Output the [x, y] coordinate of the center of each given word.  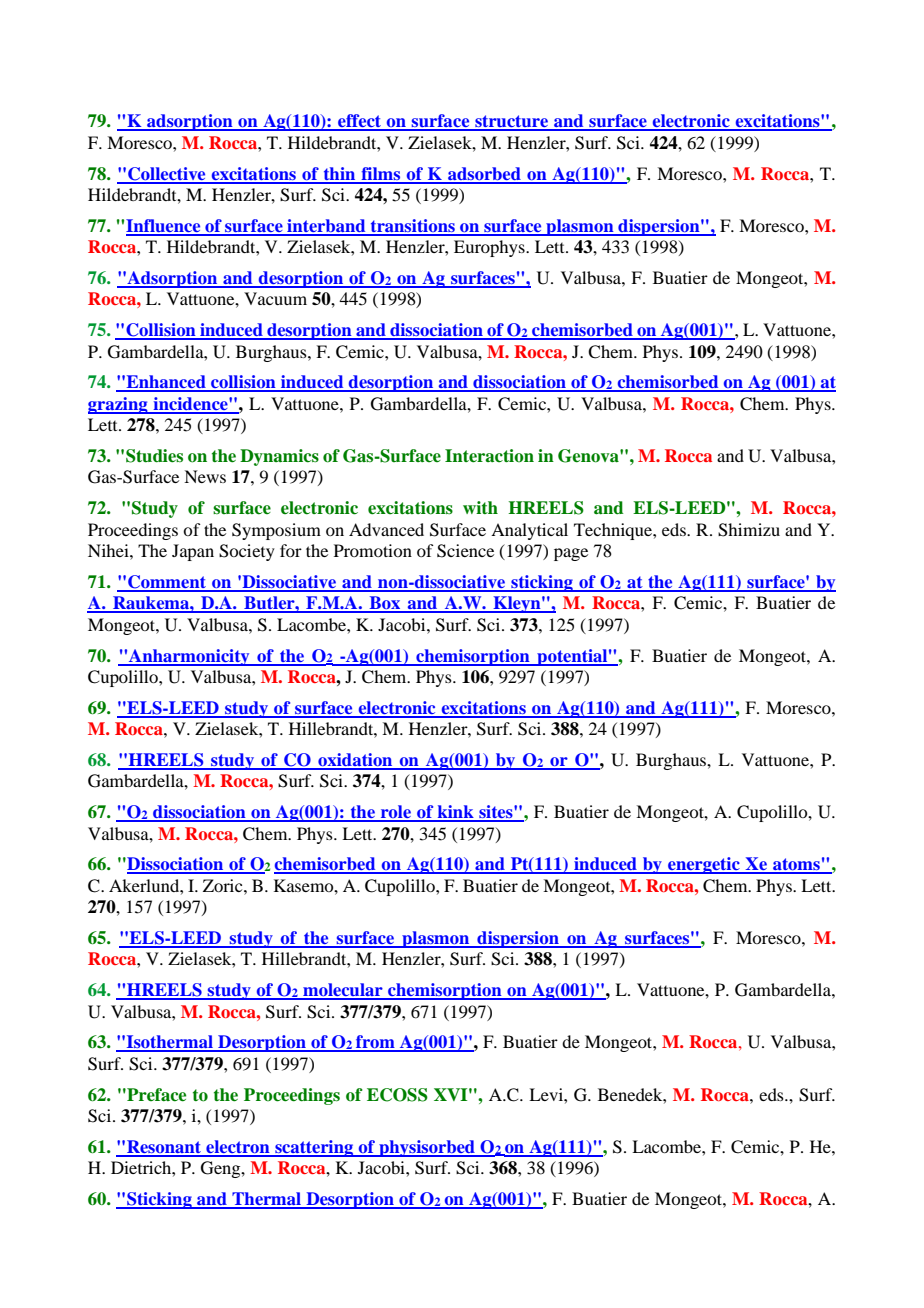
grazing [119, 405]
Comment [167, 583]
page [571, 554]
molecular [343, 991]
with [480, 507]
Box [385, 604]
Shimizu [749, 530]
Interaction [489, 456]
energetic [704, 865]
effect [360, 122]
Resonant [164, 1148]
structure [512, 122]
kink [455, 813]
